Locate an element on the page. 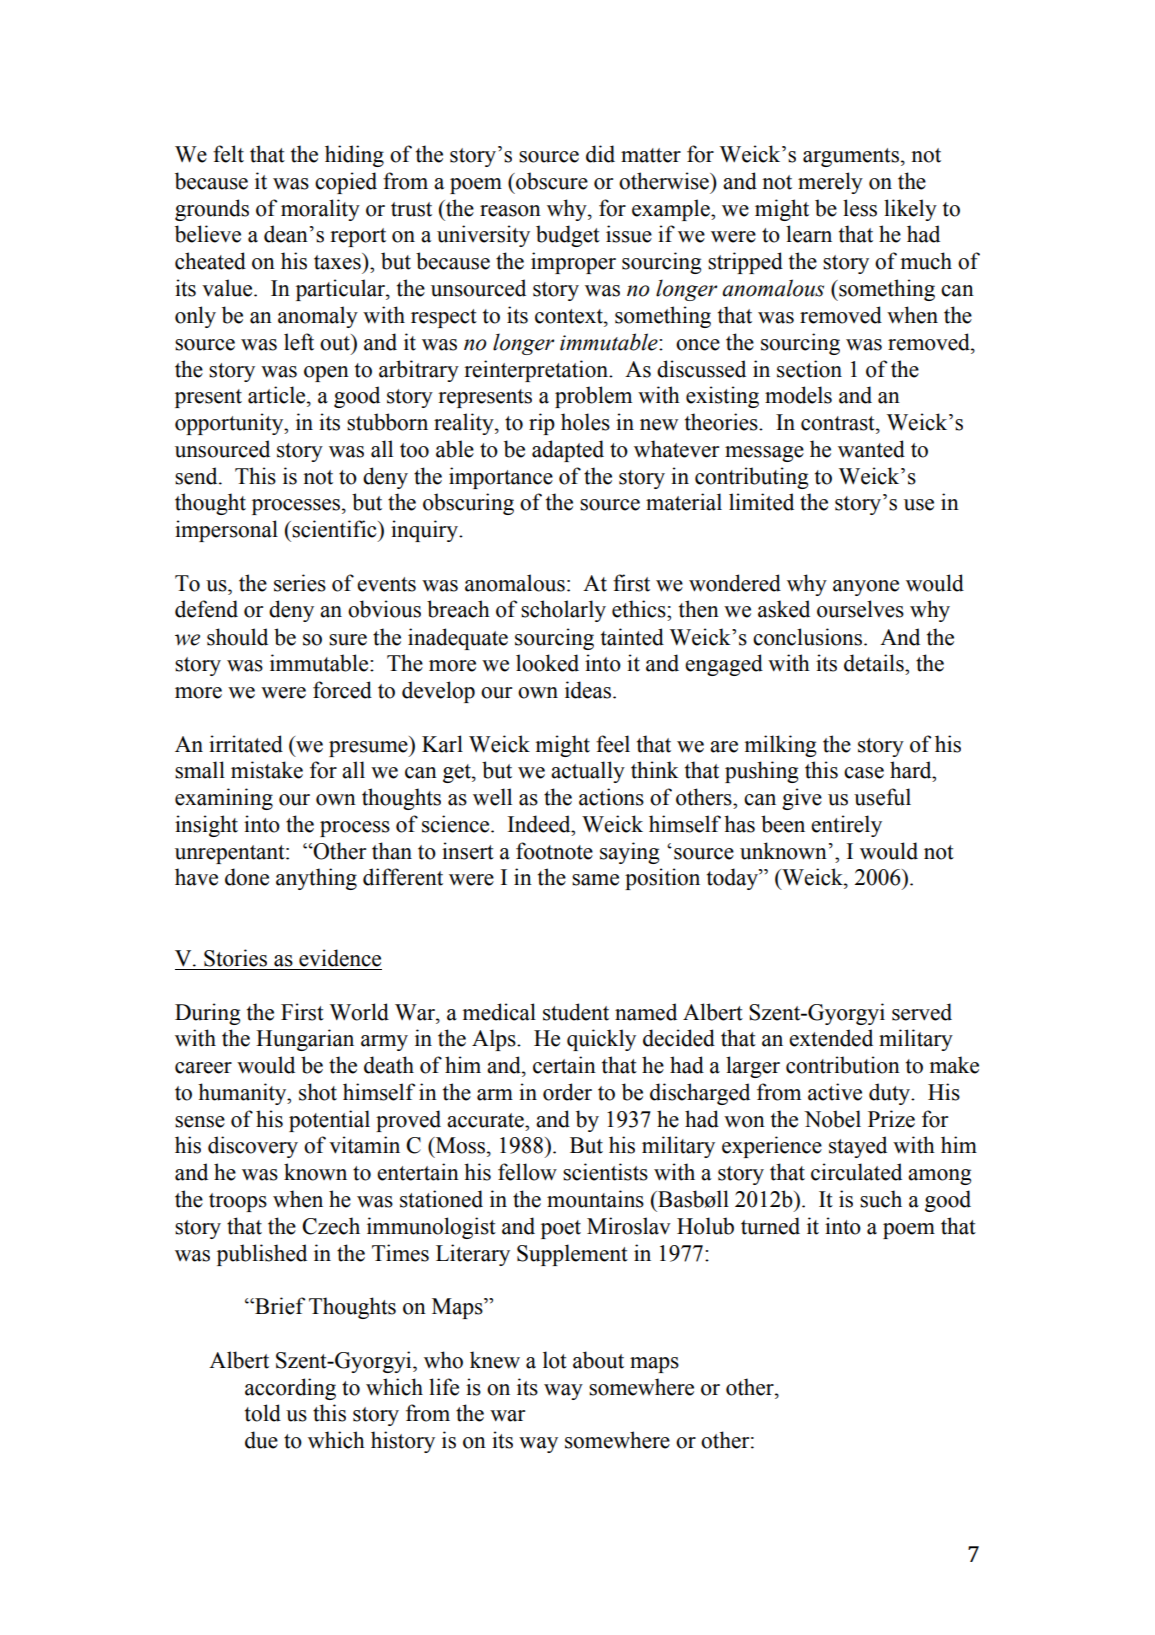  useful is located at coordinates (882, 797).
